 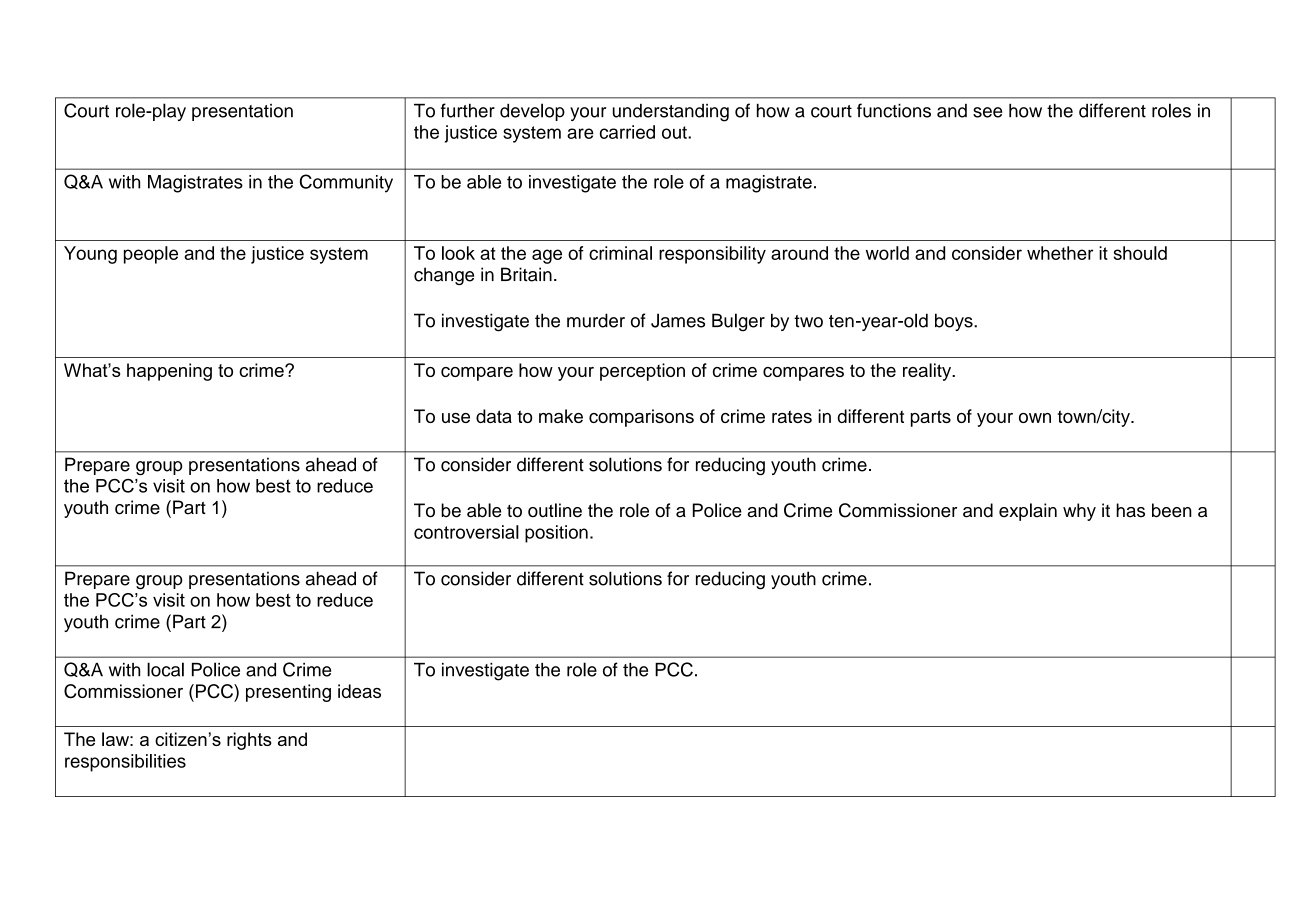 What do you see at coordinates (627, 132) in the image?
I see `carried` at bounding box center [627, 132].
